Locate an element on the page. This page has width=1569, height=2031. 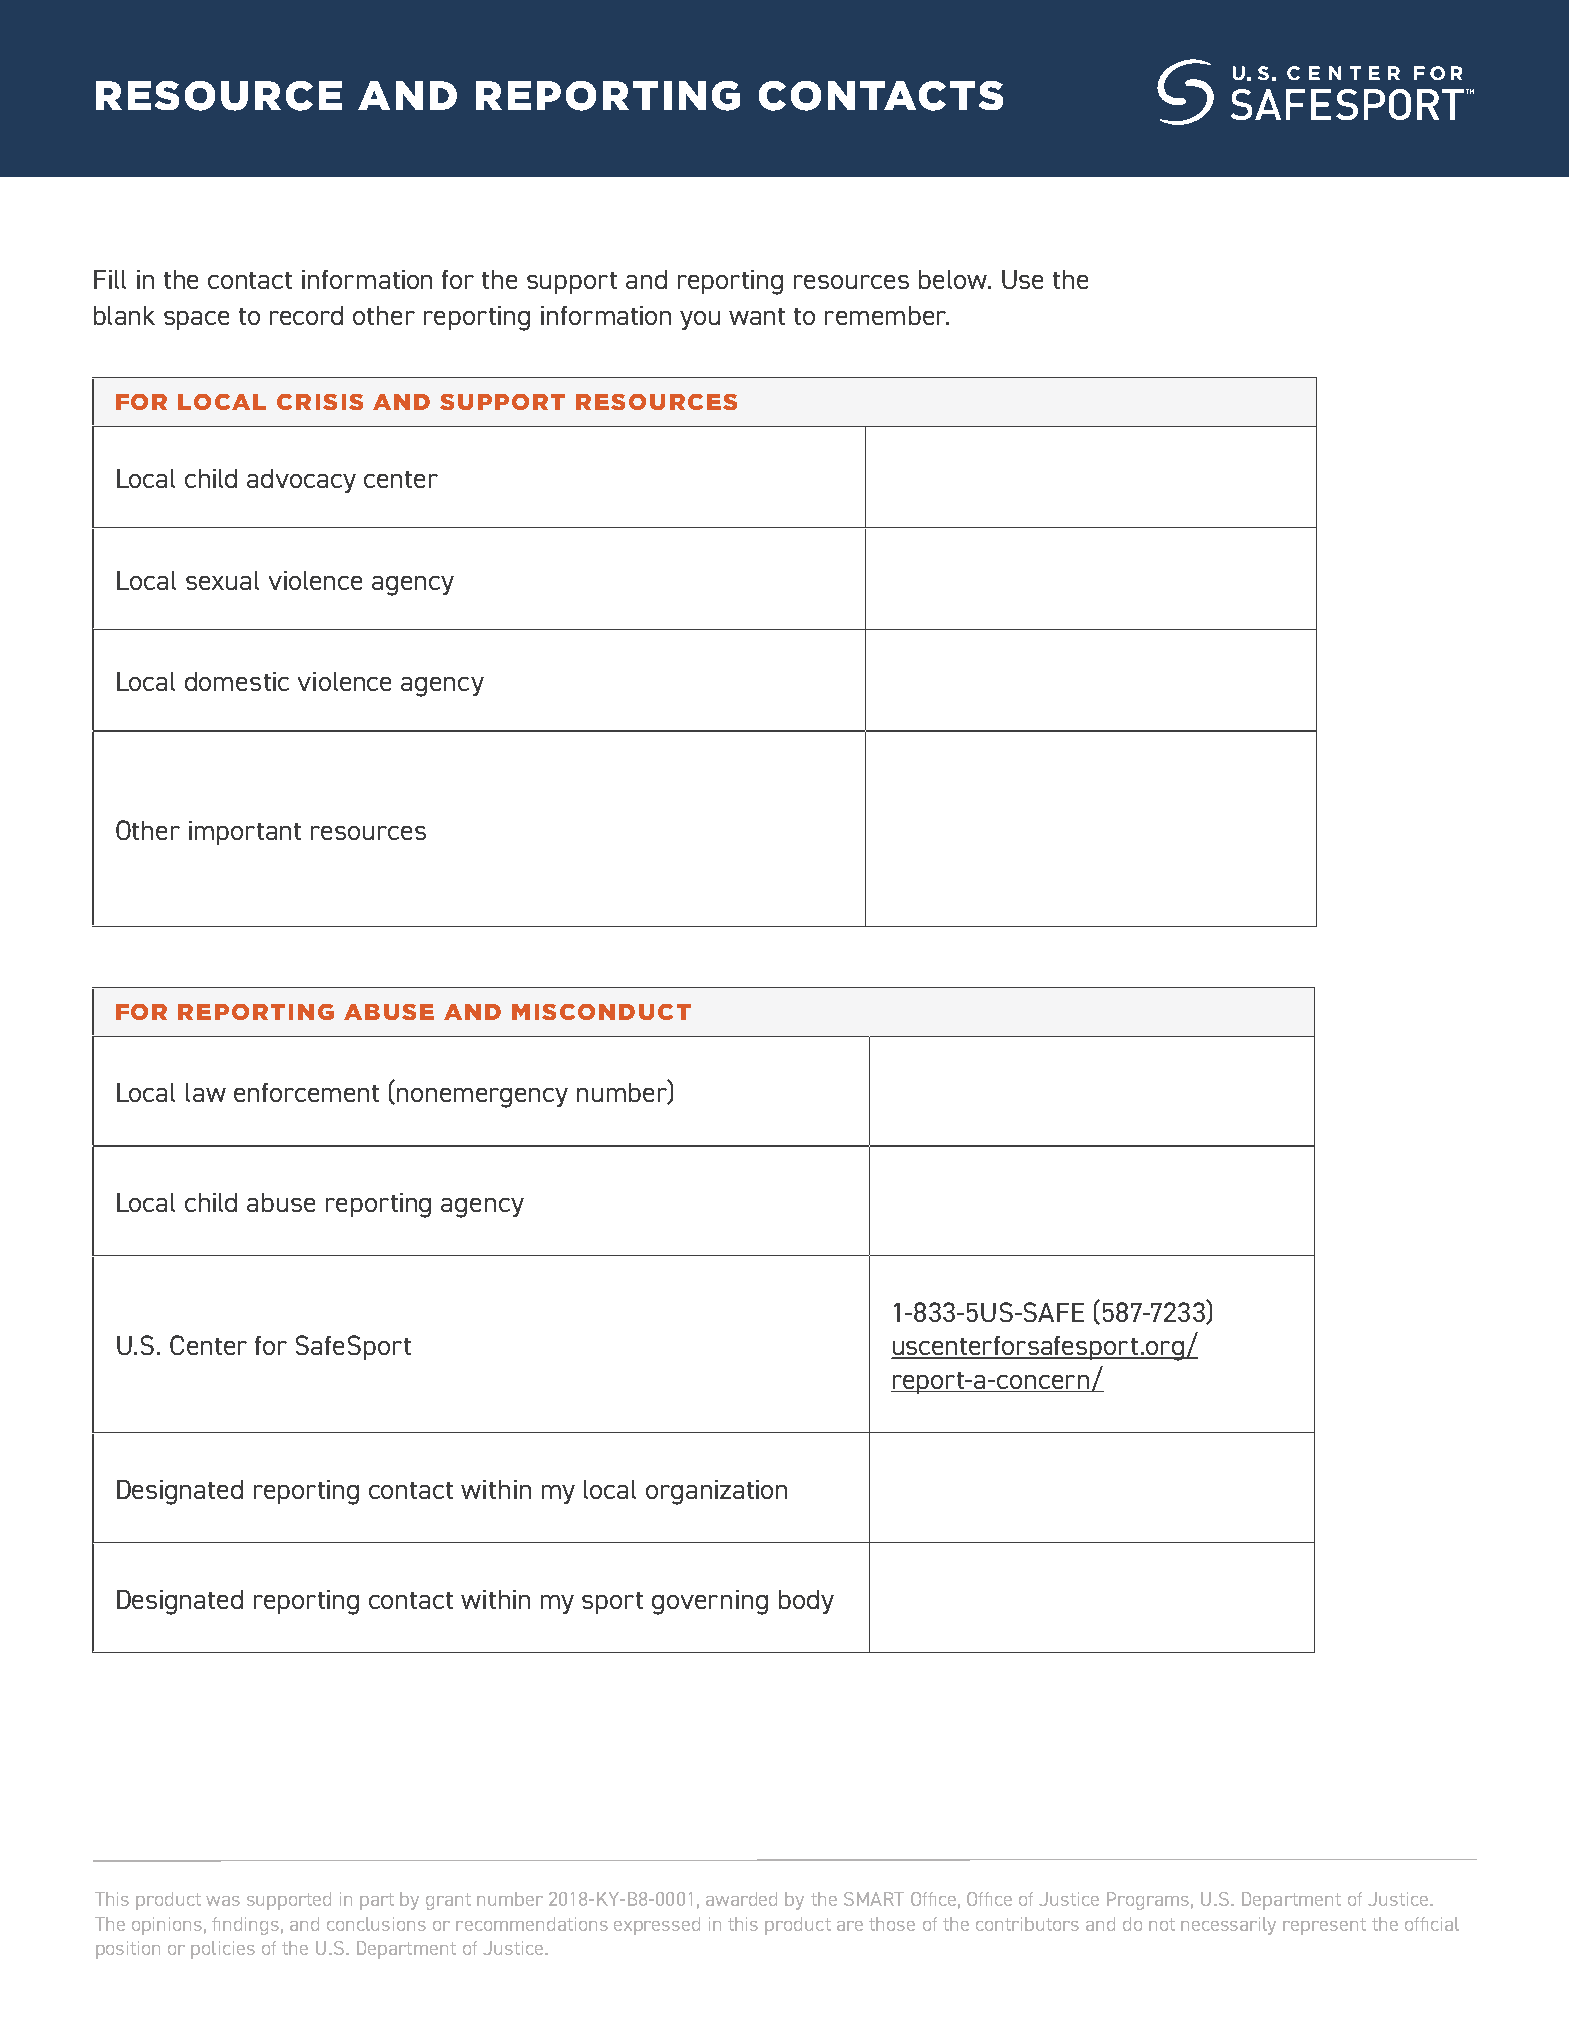
remember is located at coordinates (887, 315).
